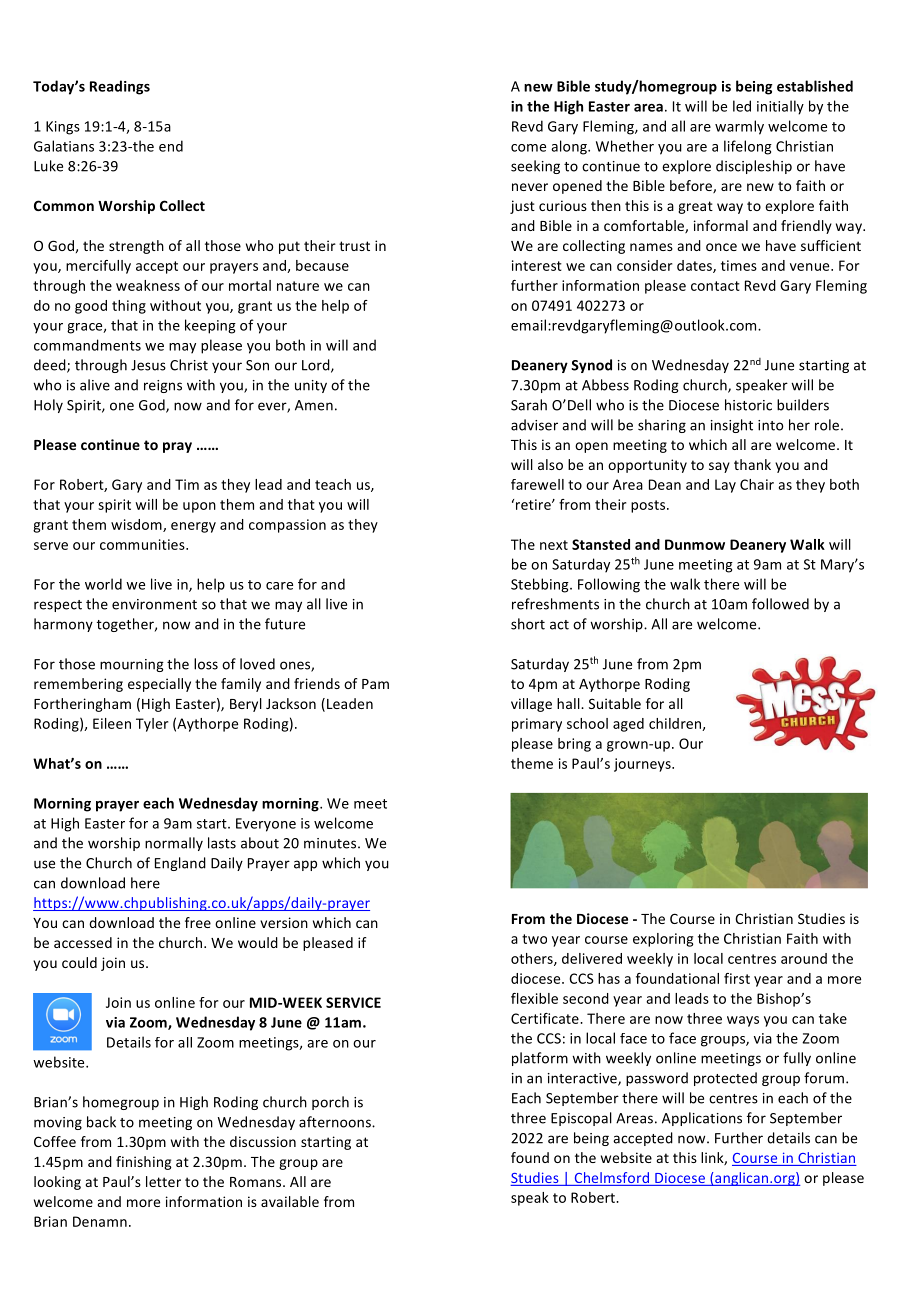  Describe the element at coordinates (331, 843) in the screenshot. I see `minutes` at that location.
